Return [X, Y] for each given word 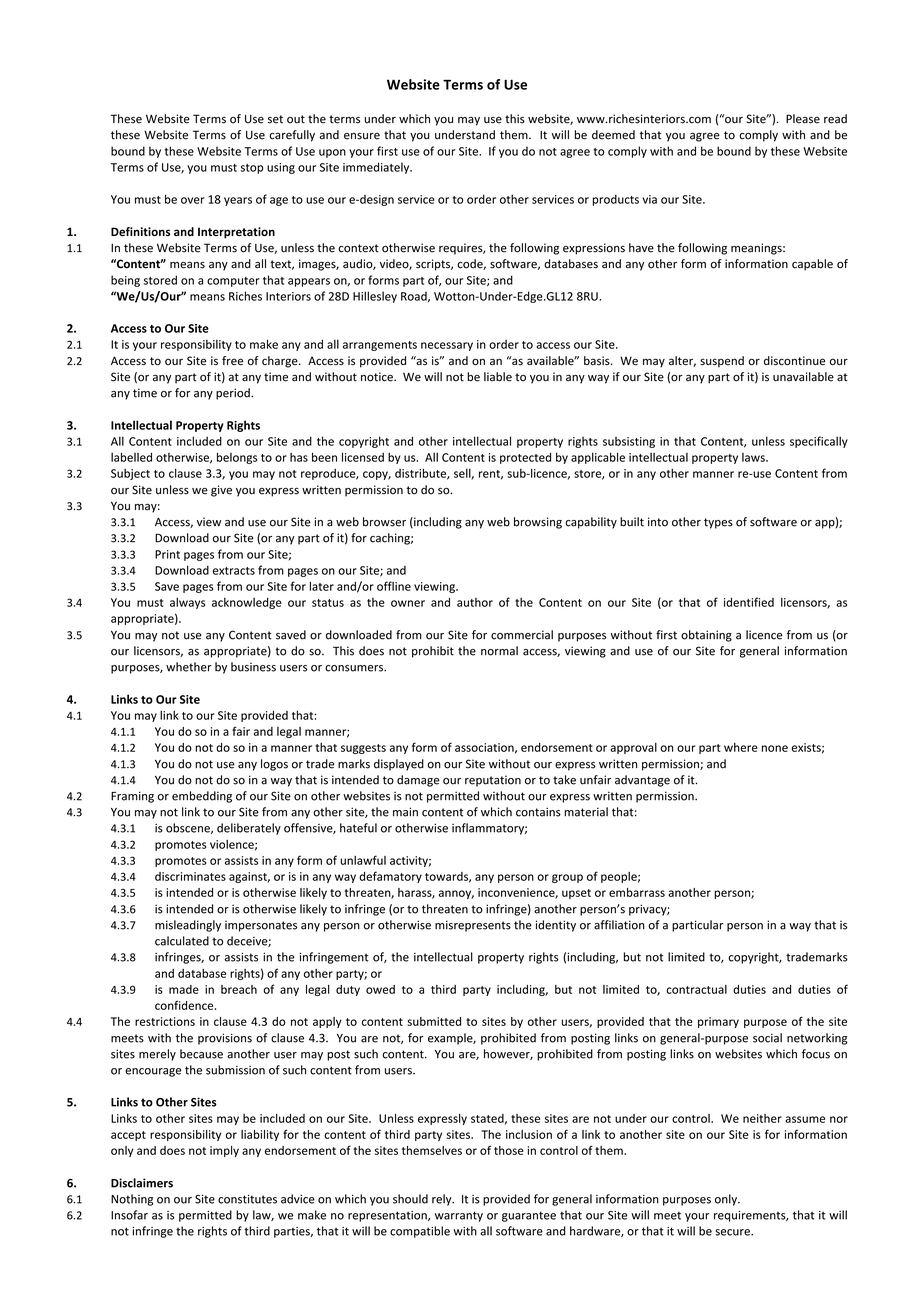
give [221, 491]
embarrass [637, 892]
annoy [456, 894]
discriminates [190, 876]
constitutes [247, 1199]
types [718, 523]
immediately [377, 168]
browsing [538, 523]
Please [803, 119]
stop [252, 169]
